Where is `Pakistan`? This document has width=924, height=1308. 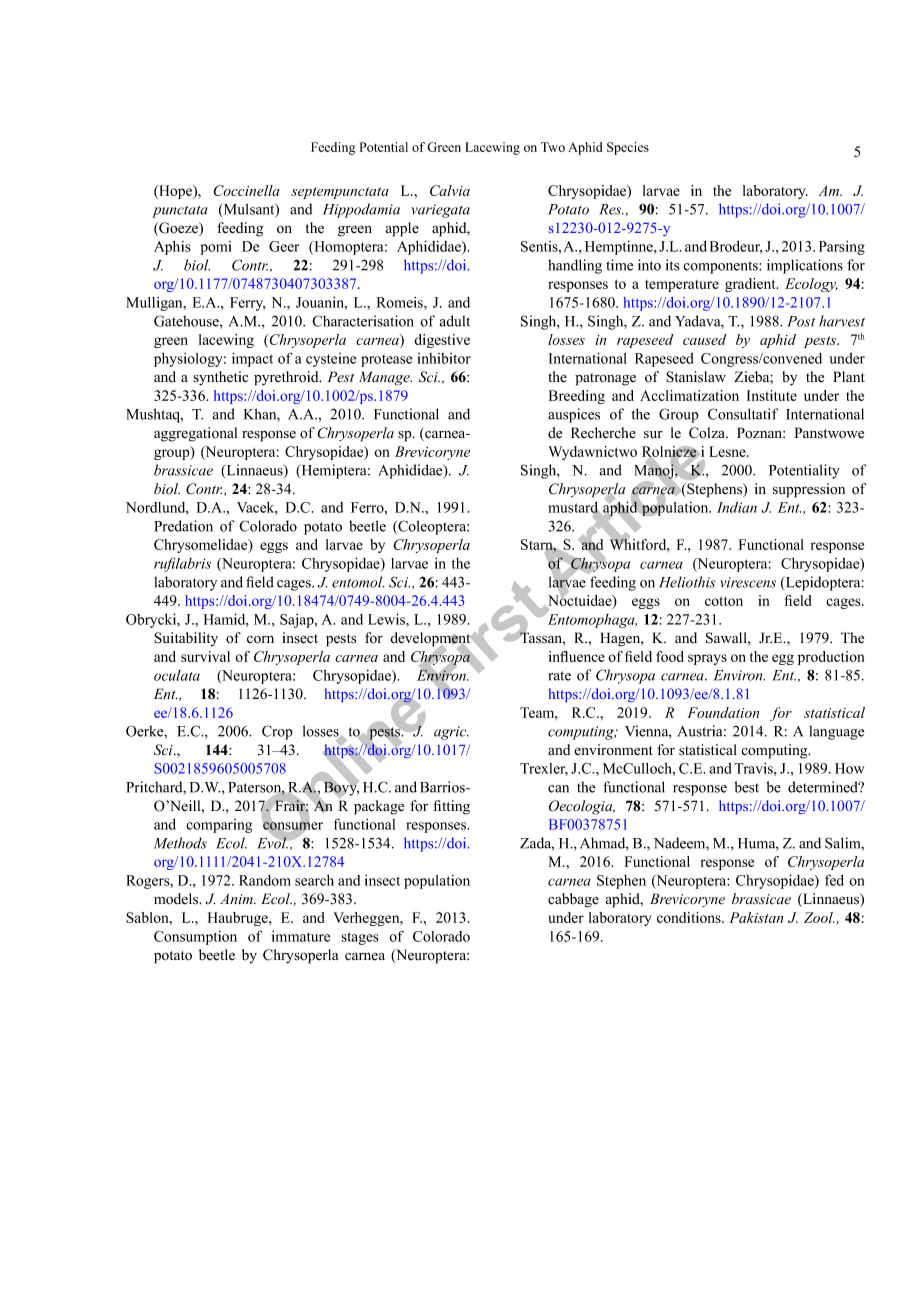
Pakistan is located at coordinates (756, 917).
